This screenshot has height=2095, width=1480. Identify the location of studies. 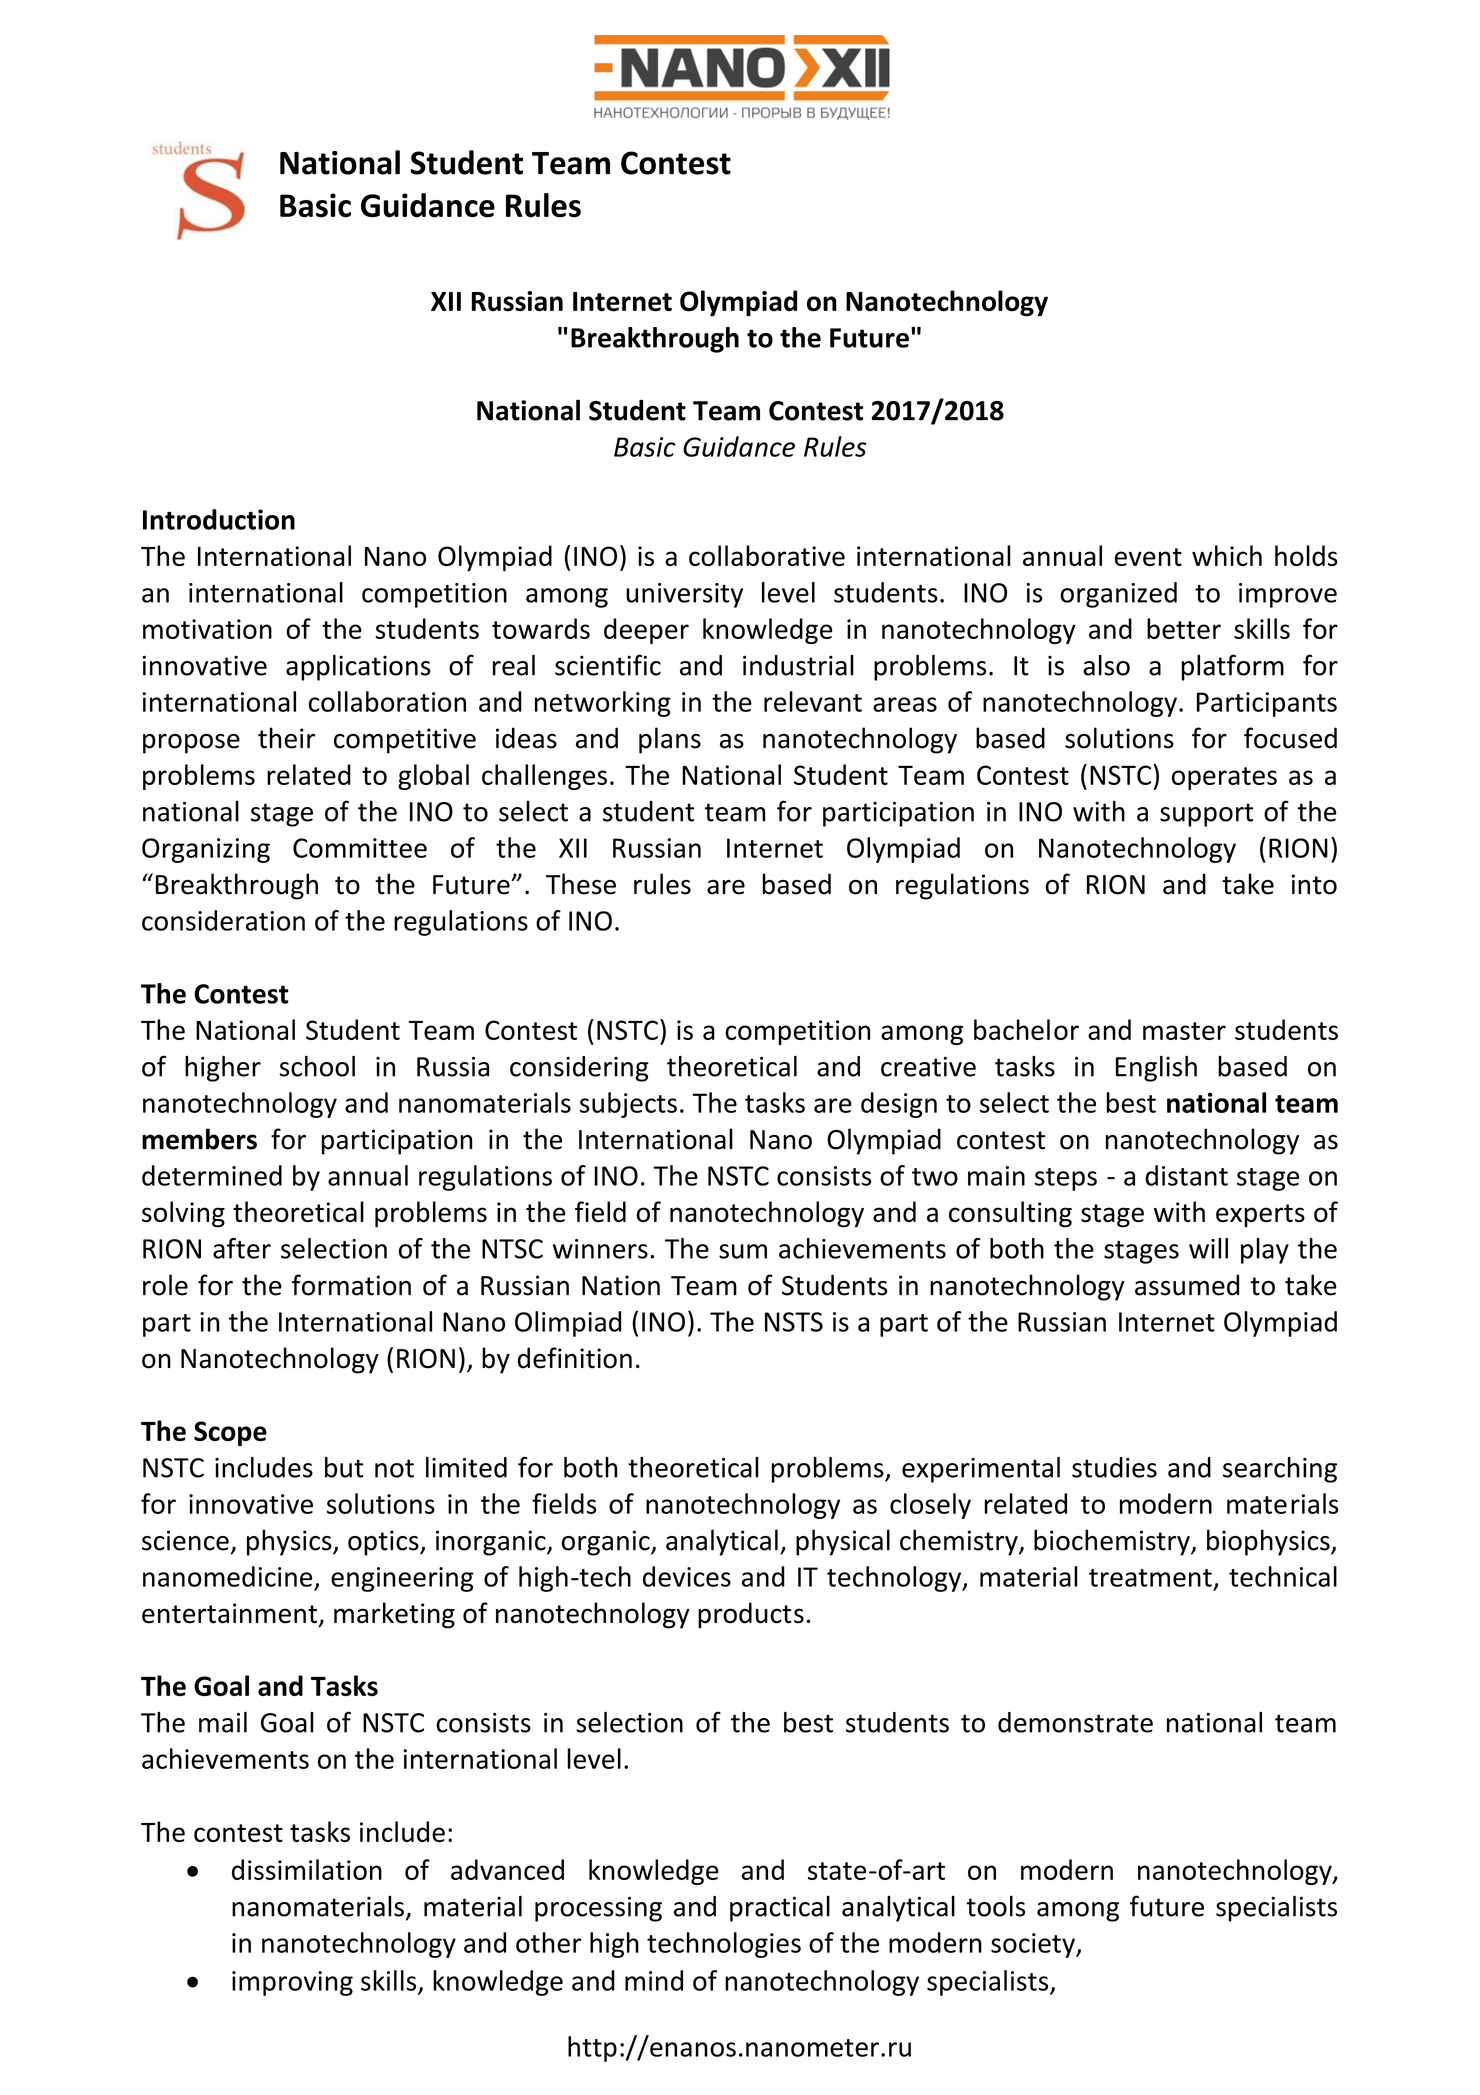
(1114, 1467).
